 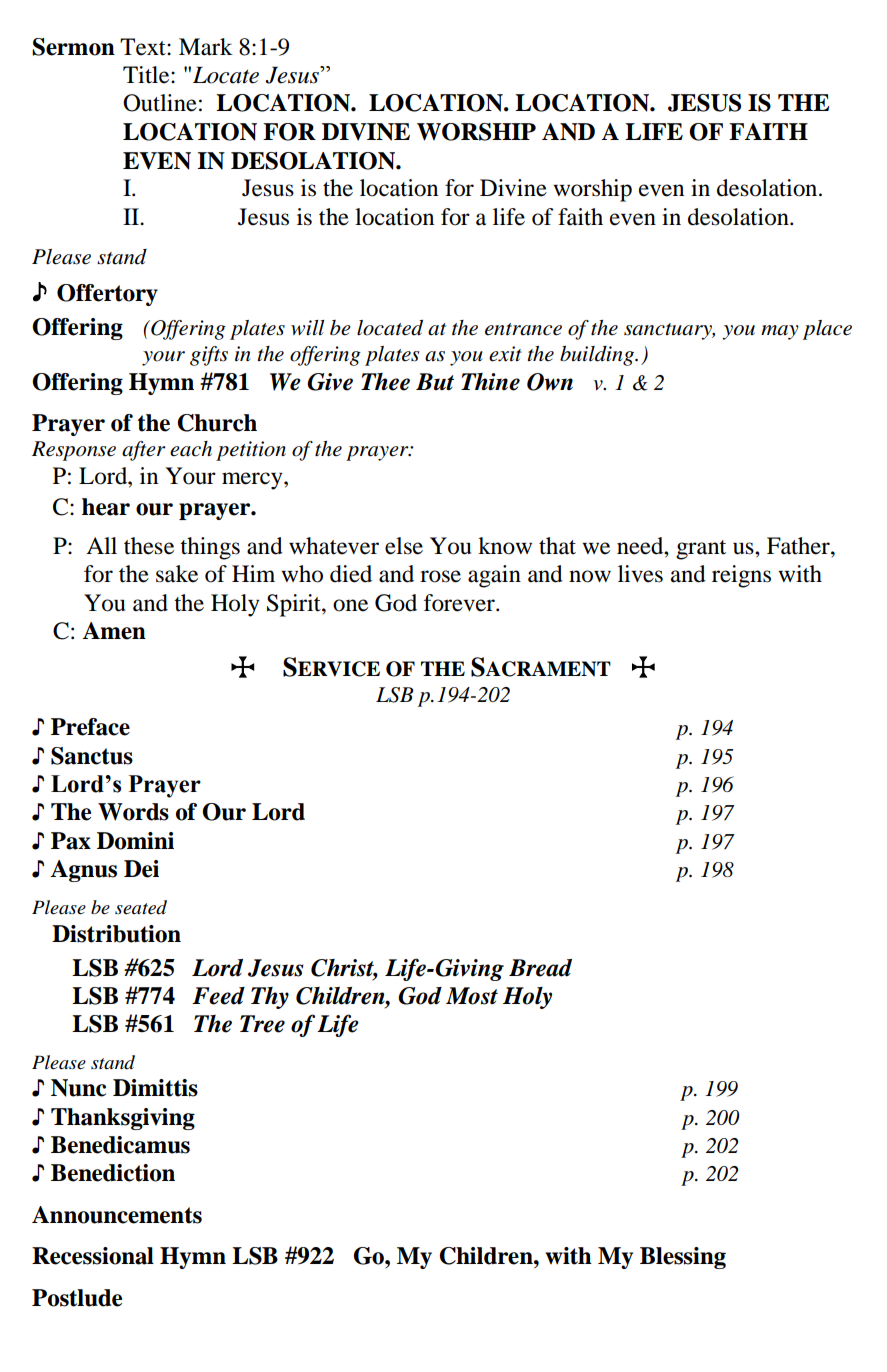 I want to click on forever, so click(x=460, y=603).
